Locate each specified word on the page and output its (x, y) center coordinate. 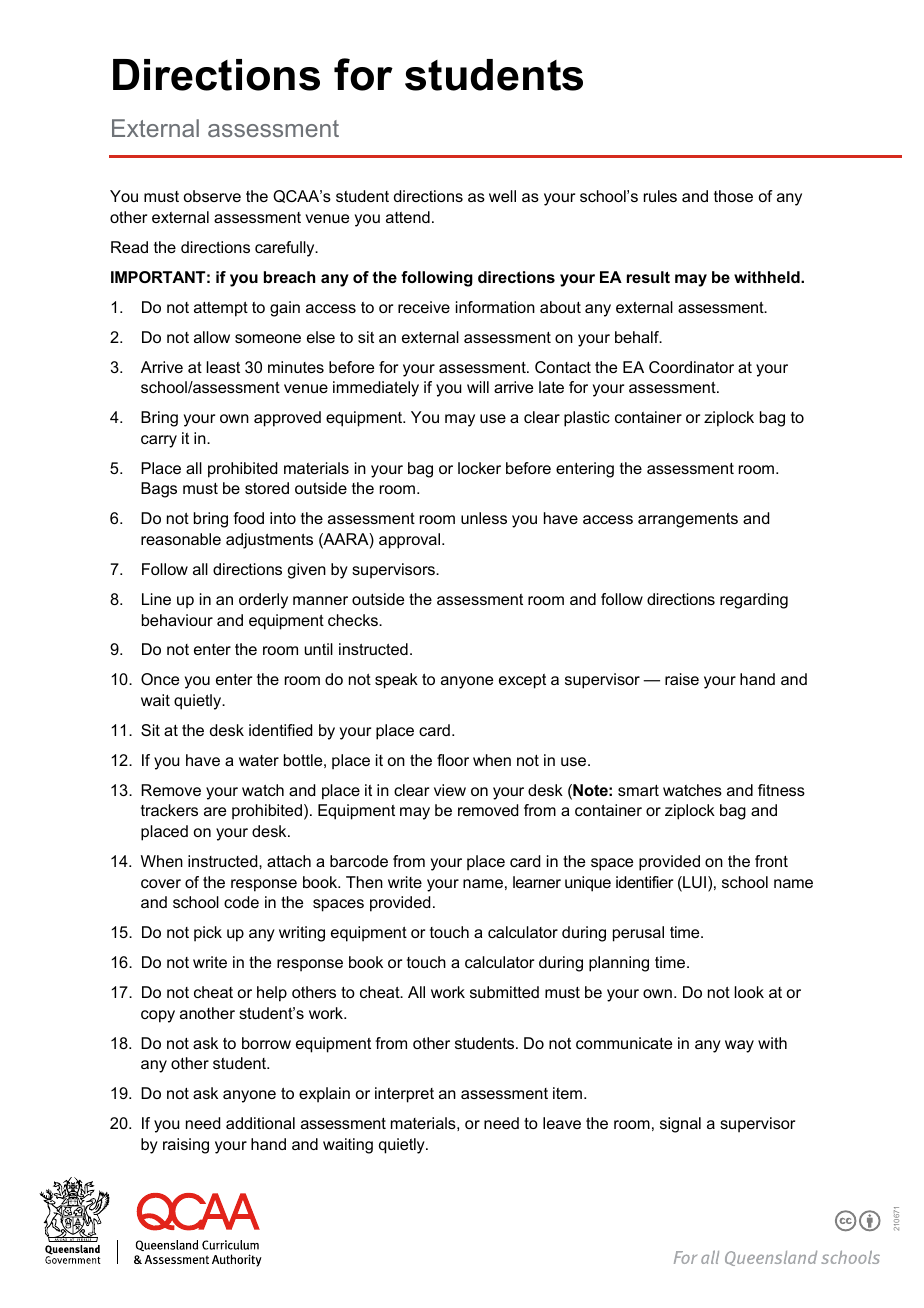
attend (408, 217)
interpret (404, 1095)
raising (186, 1146)
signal (680, 1125)
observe (212, 196)
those (733, 196)
